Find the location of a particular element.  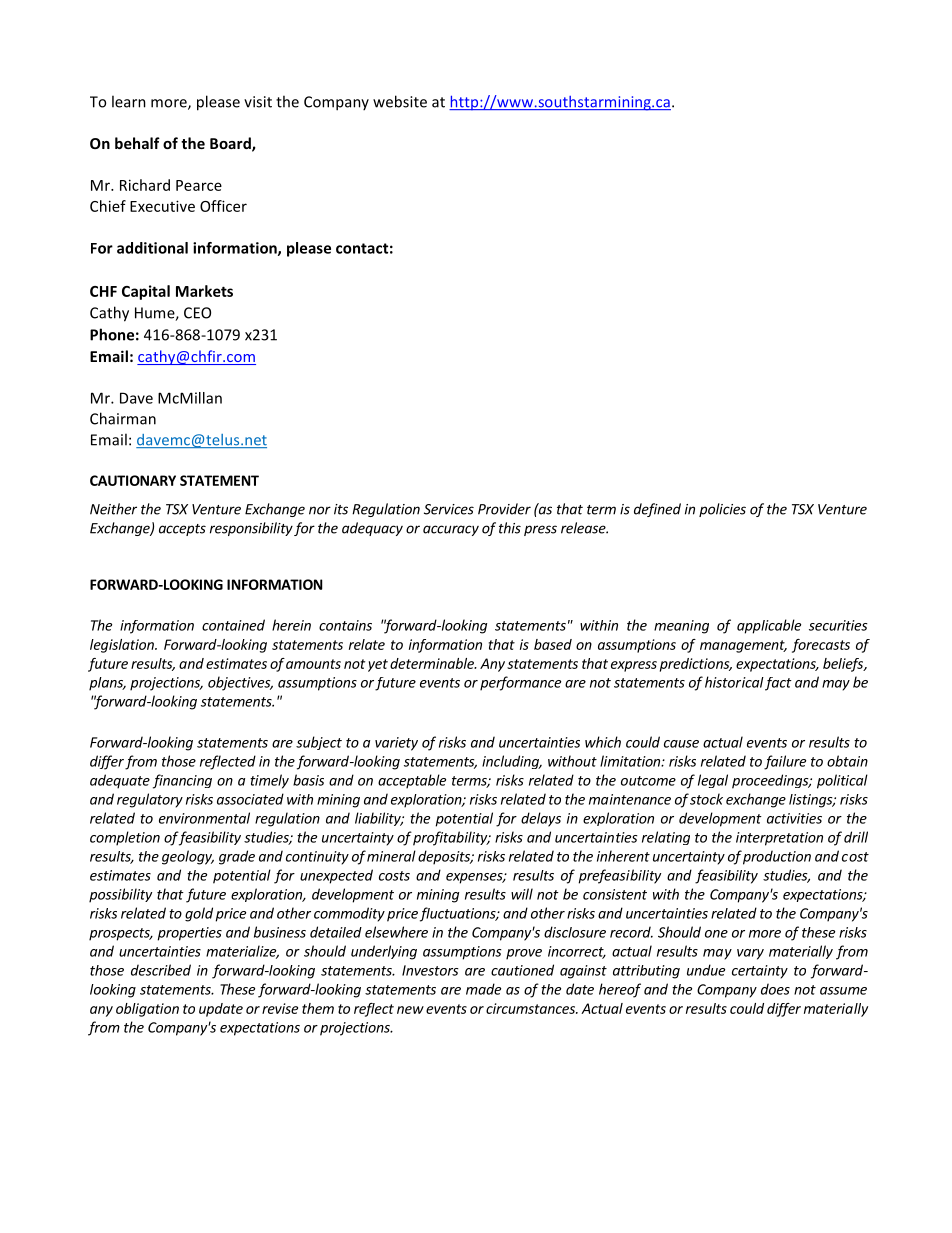

failure is located at coordinates (785, 762).
